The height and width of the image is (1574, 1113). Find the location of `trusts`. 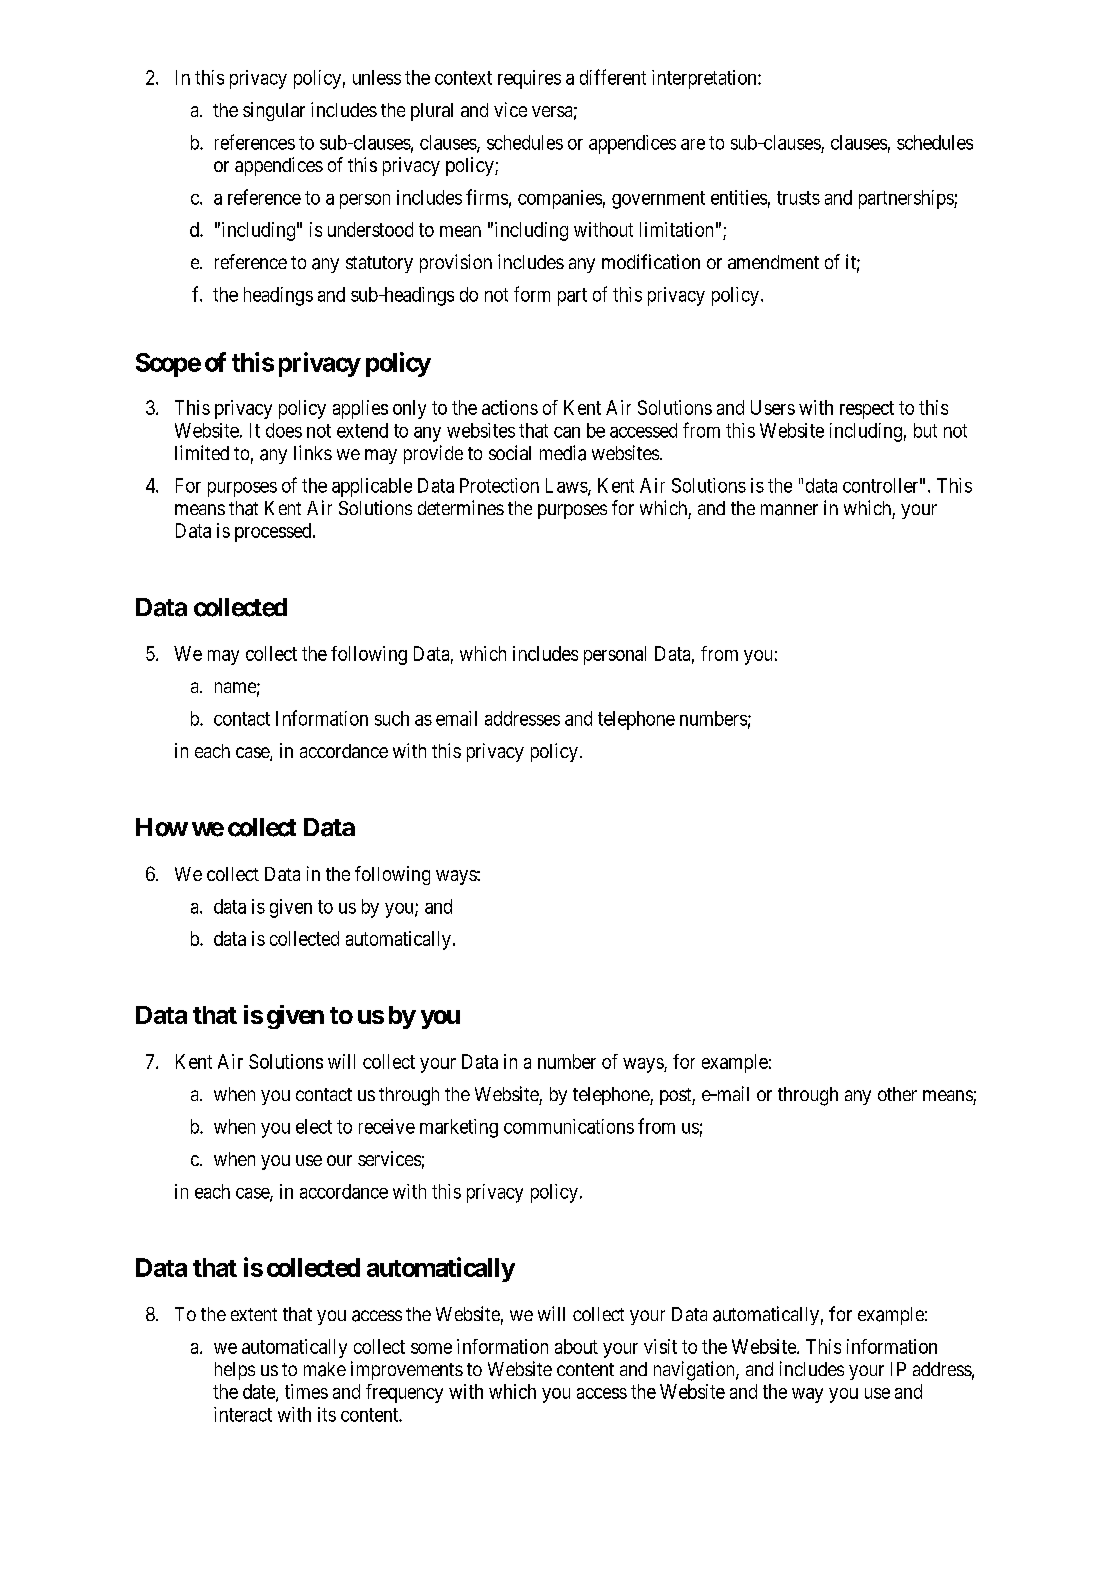

trusts is located at coordinates (798, 198).
